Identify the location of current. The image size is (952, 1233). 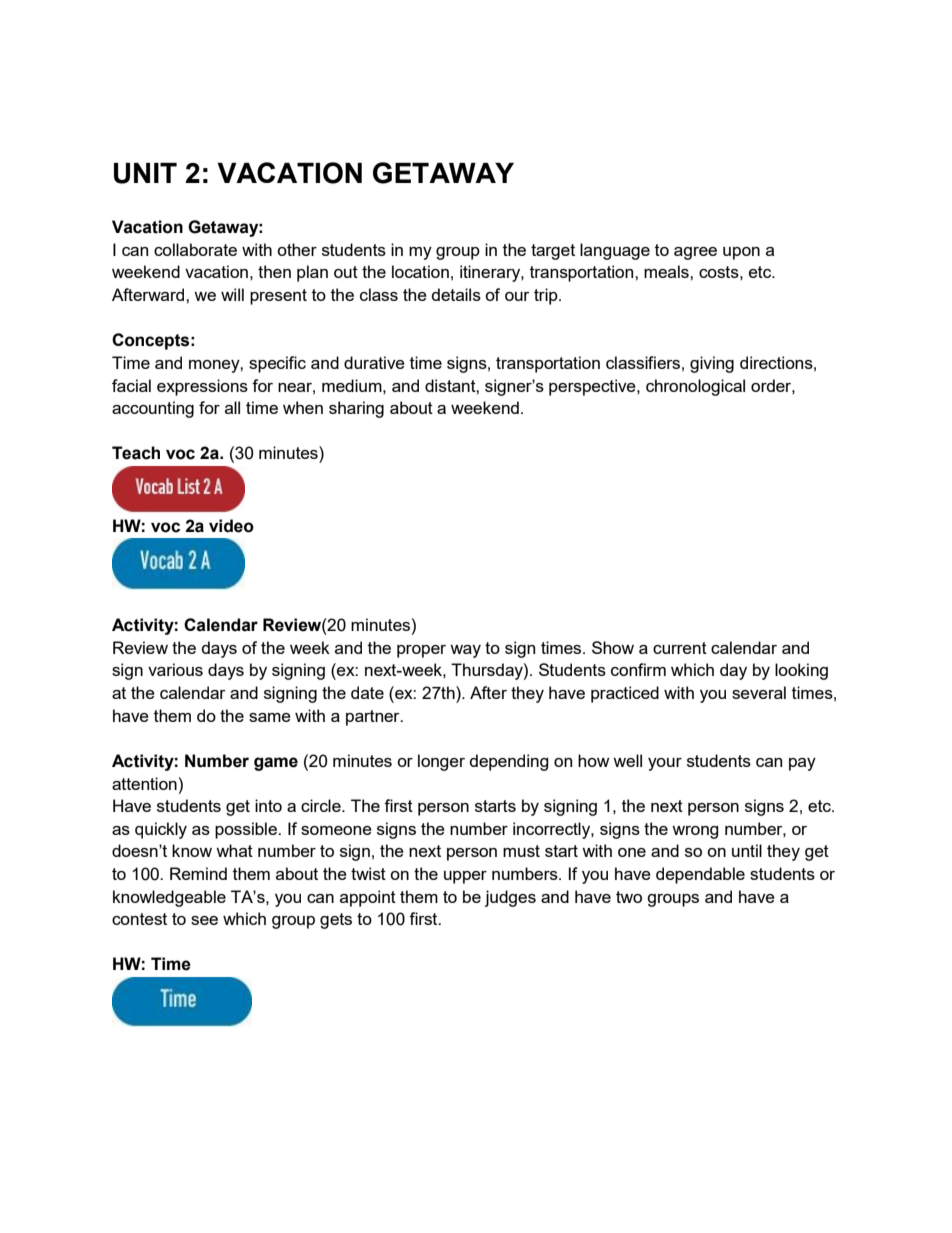
(680, 648).
